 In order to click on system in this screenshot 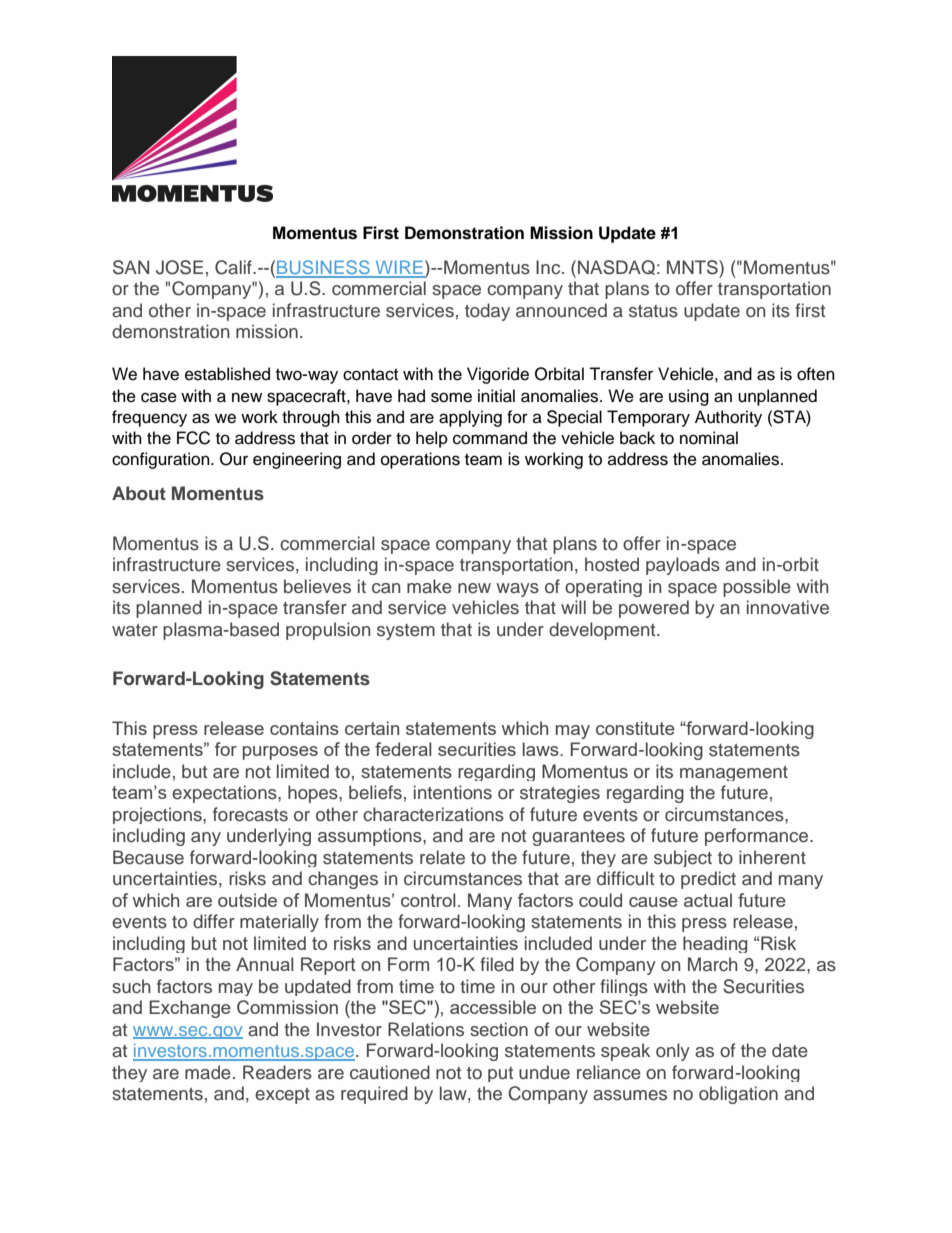, I will do `click(406, 632)`.
